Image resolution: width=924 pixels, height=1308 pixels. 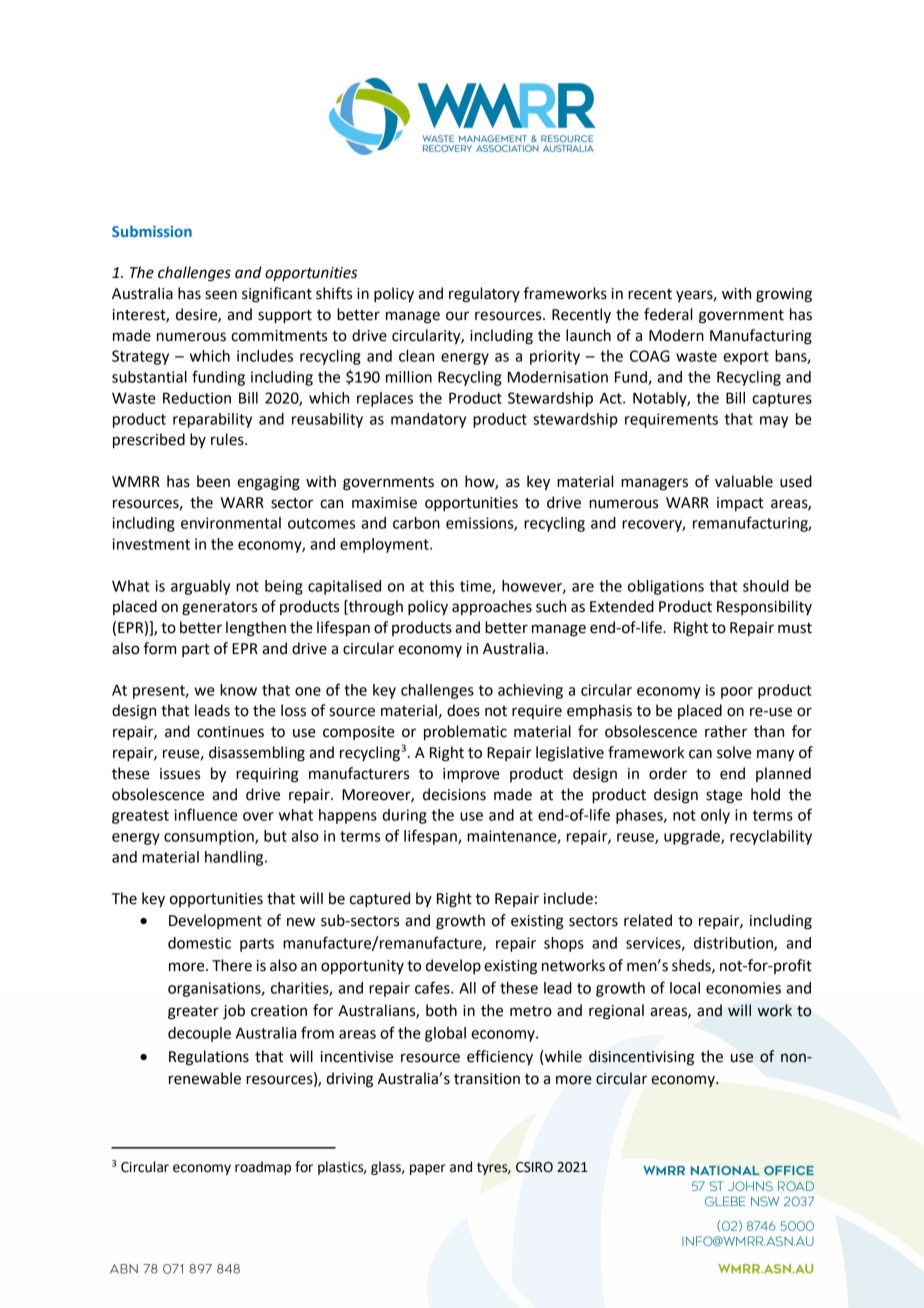 I want to click on influence, so click(x=206, y=814).
